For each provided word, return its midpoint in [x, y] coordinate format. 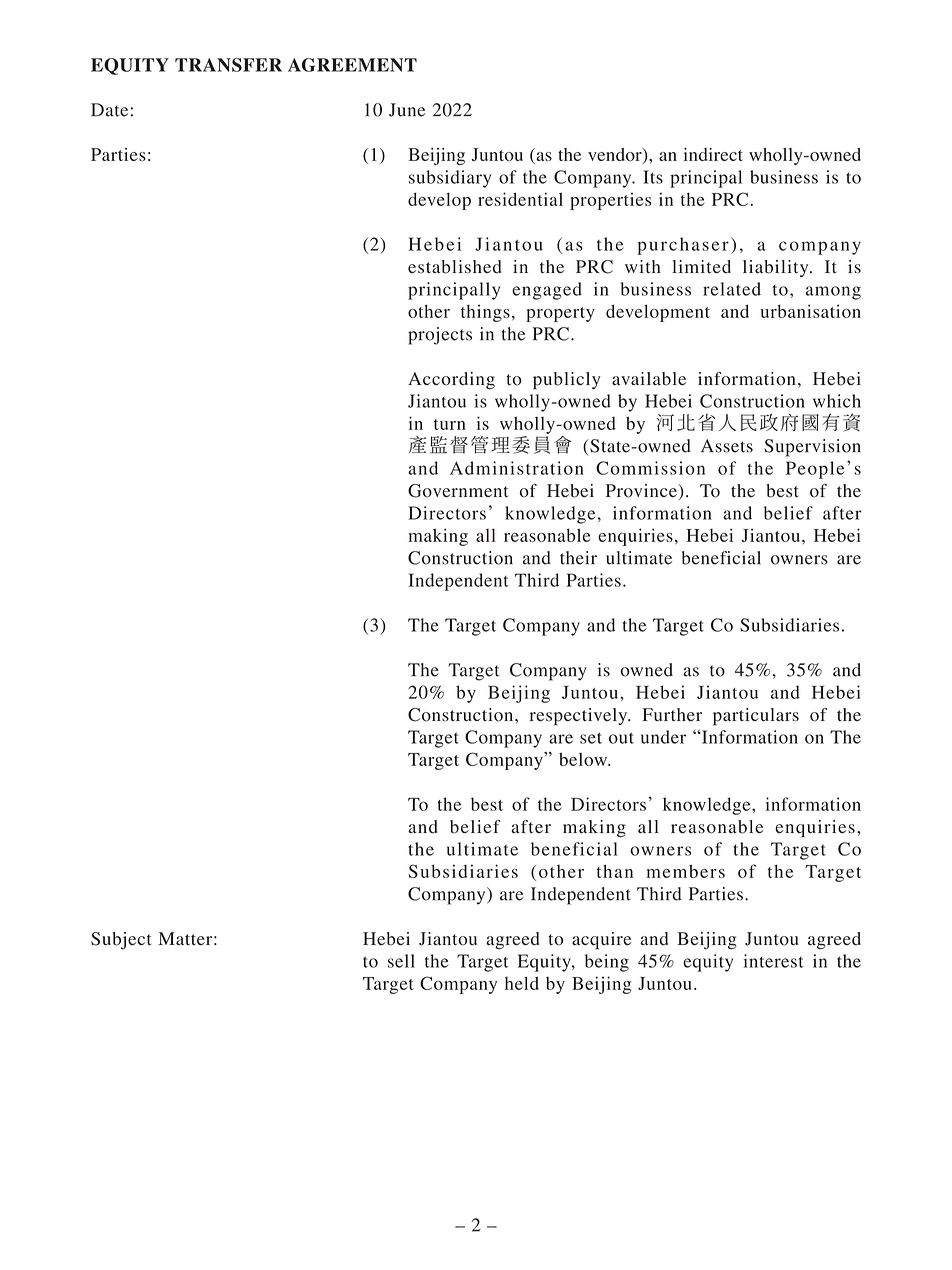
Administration [517, 468]
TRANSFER [228, 65]
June [407, 110]
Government [458, 491]
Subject [121, 941]
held [522, 983]
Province [642, 491]
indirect [713, 154]
